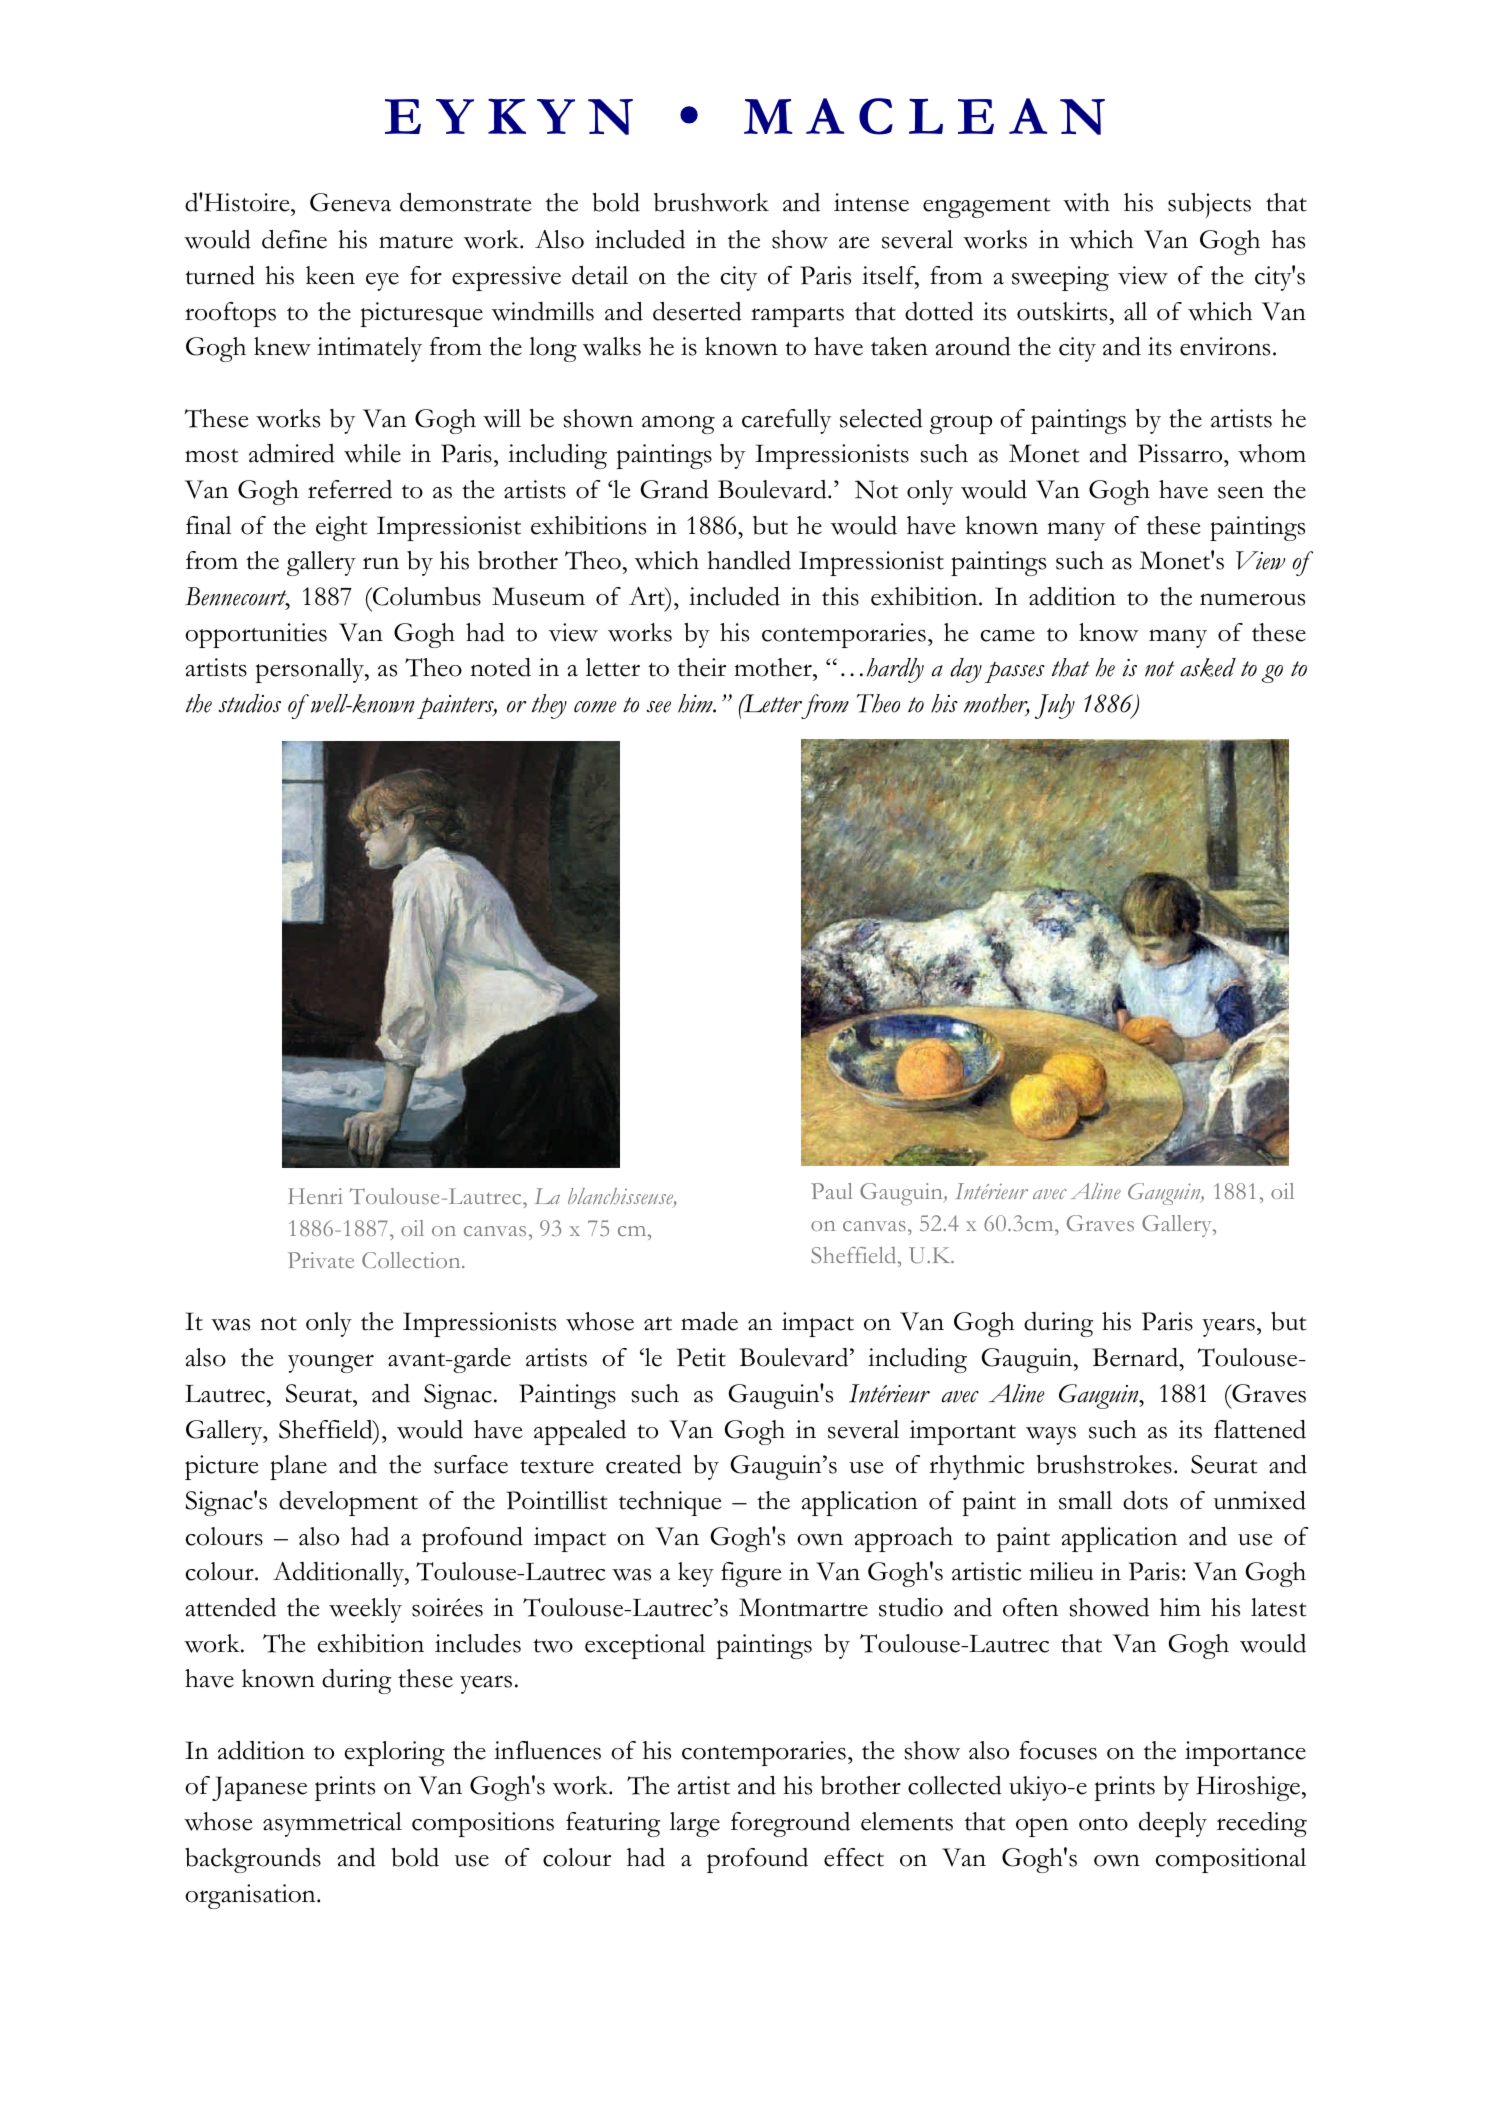 Image resolution: width=1492 pixels, height=2111 pixels. What do you see at coordinates (256, 635) in the screenshot?
I see `opportunities` at bounding box center [256, 635].
